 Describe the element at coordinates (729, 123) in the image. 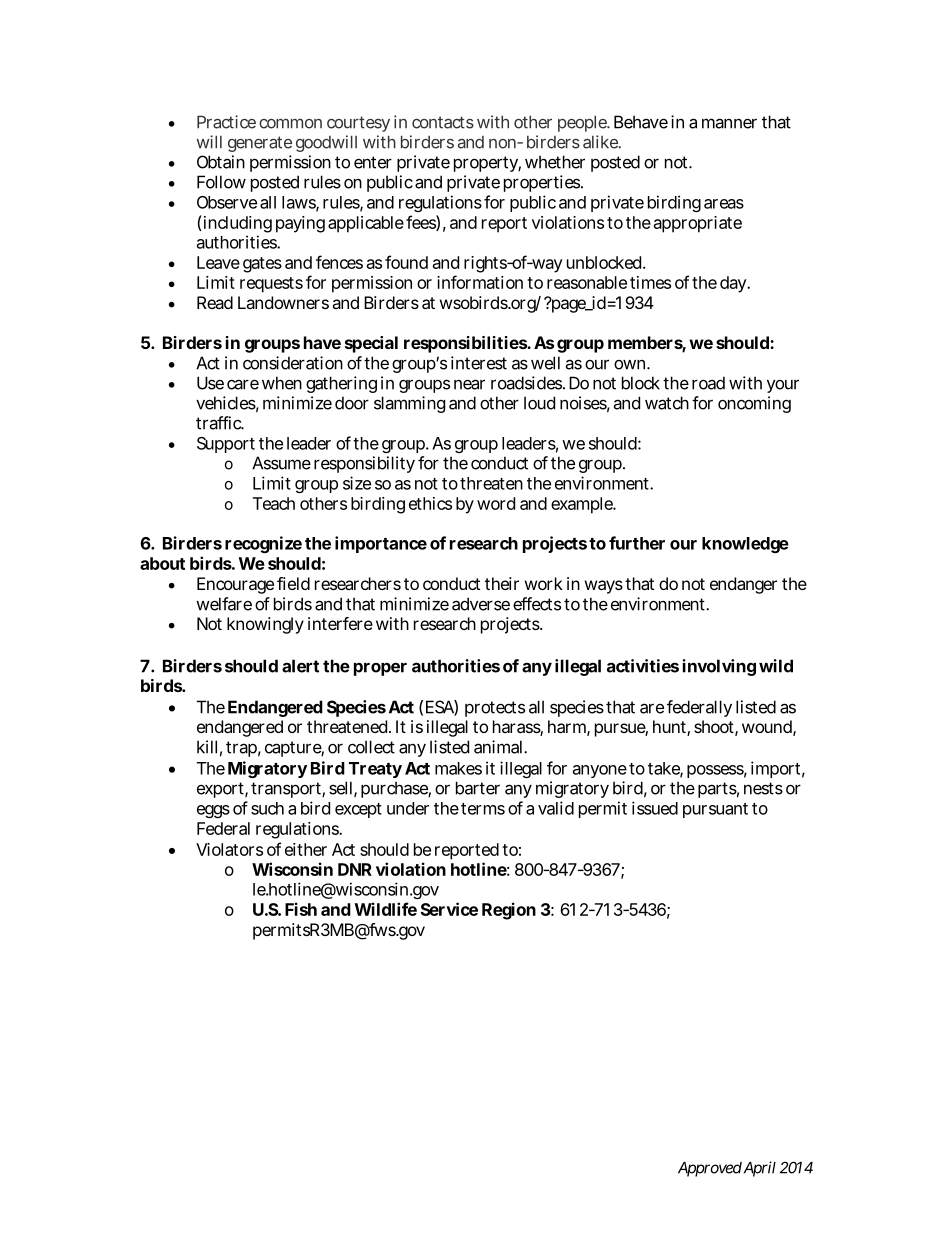

I see `manner` at that location.
